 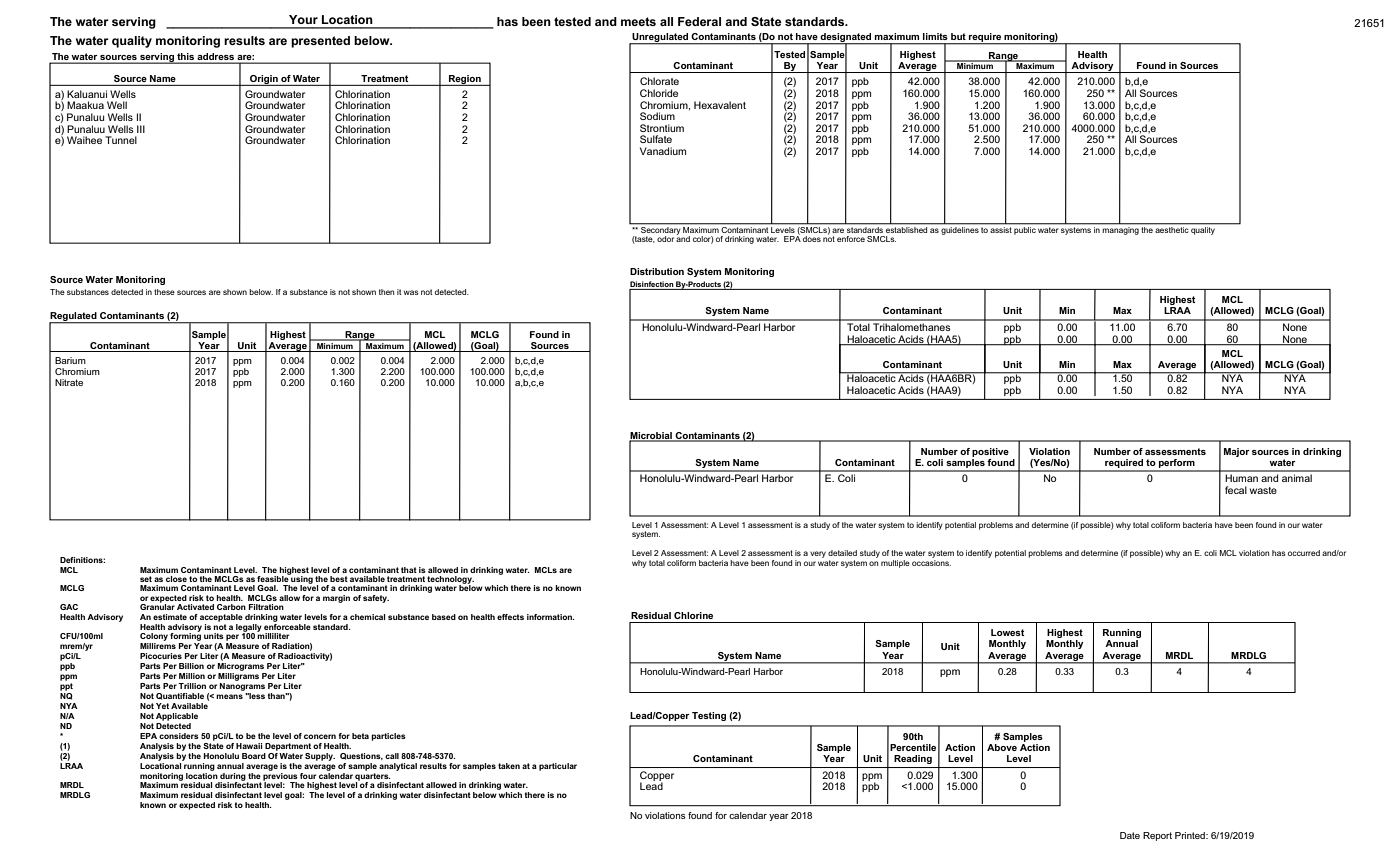 What do you see at coordinates (935, 36) in the screenshot?
I see `limits` at bounding box center [935, 36].
